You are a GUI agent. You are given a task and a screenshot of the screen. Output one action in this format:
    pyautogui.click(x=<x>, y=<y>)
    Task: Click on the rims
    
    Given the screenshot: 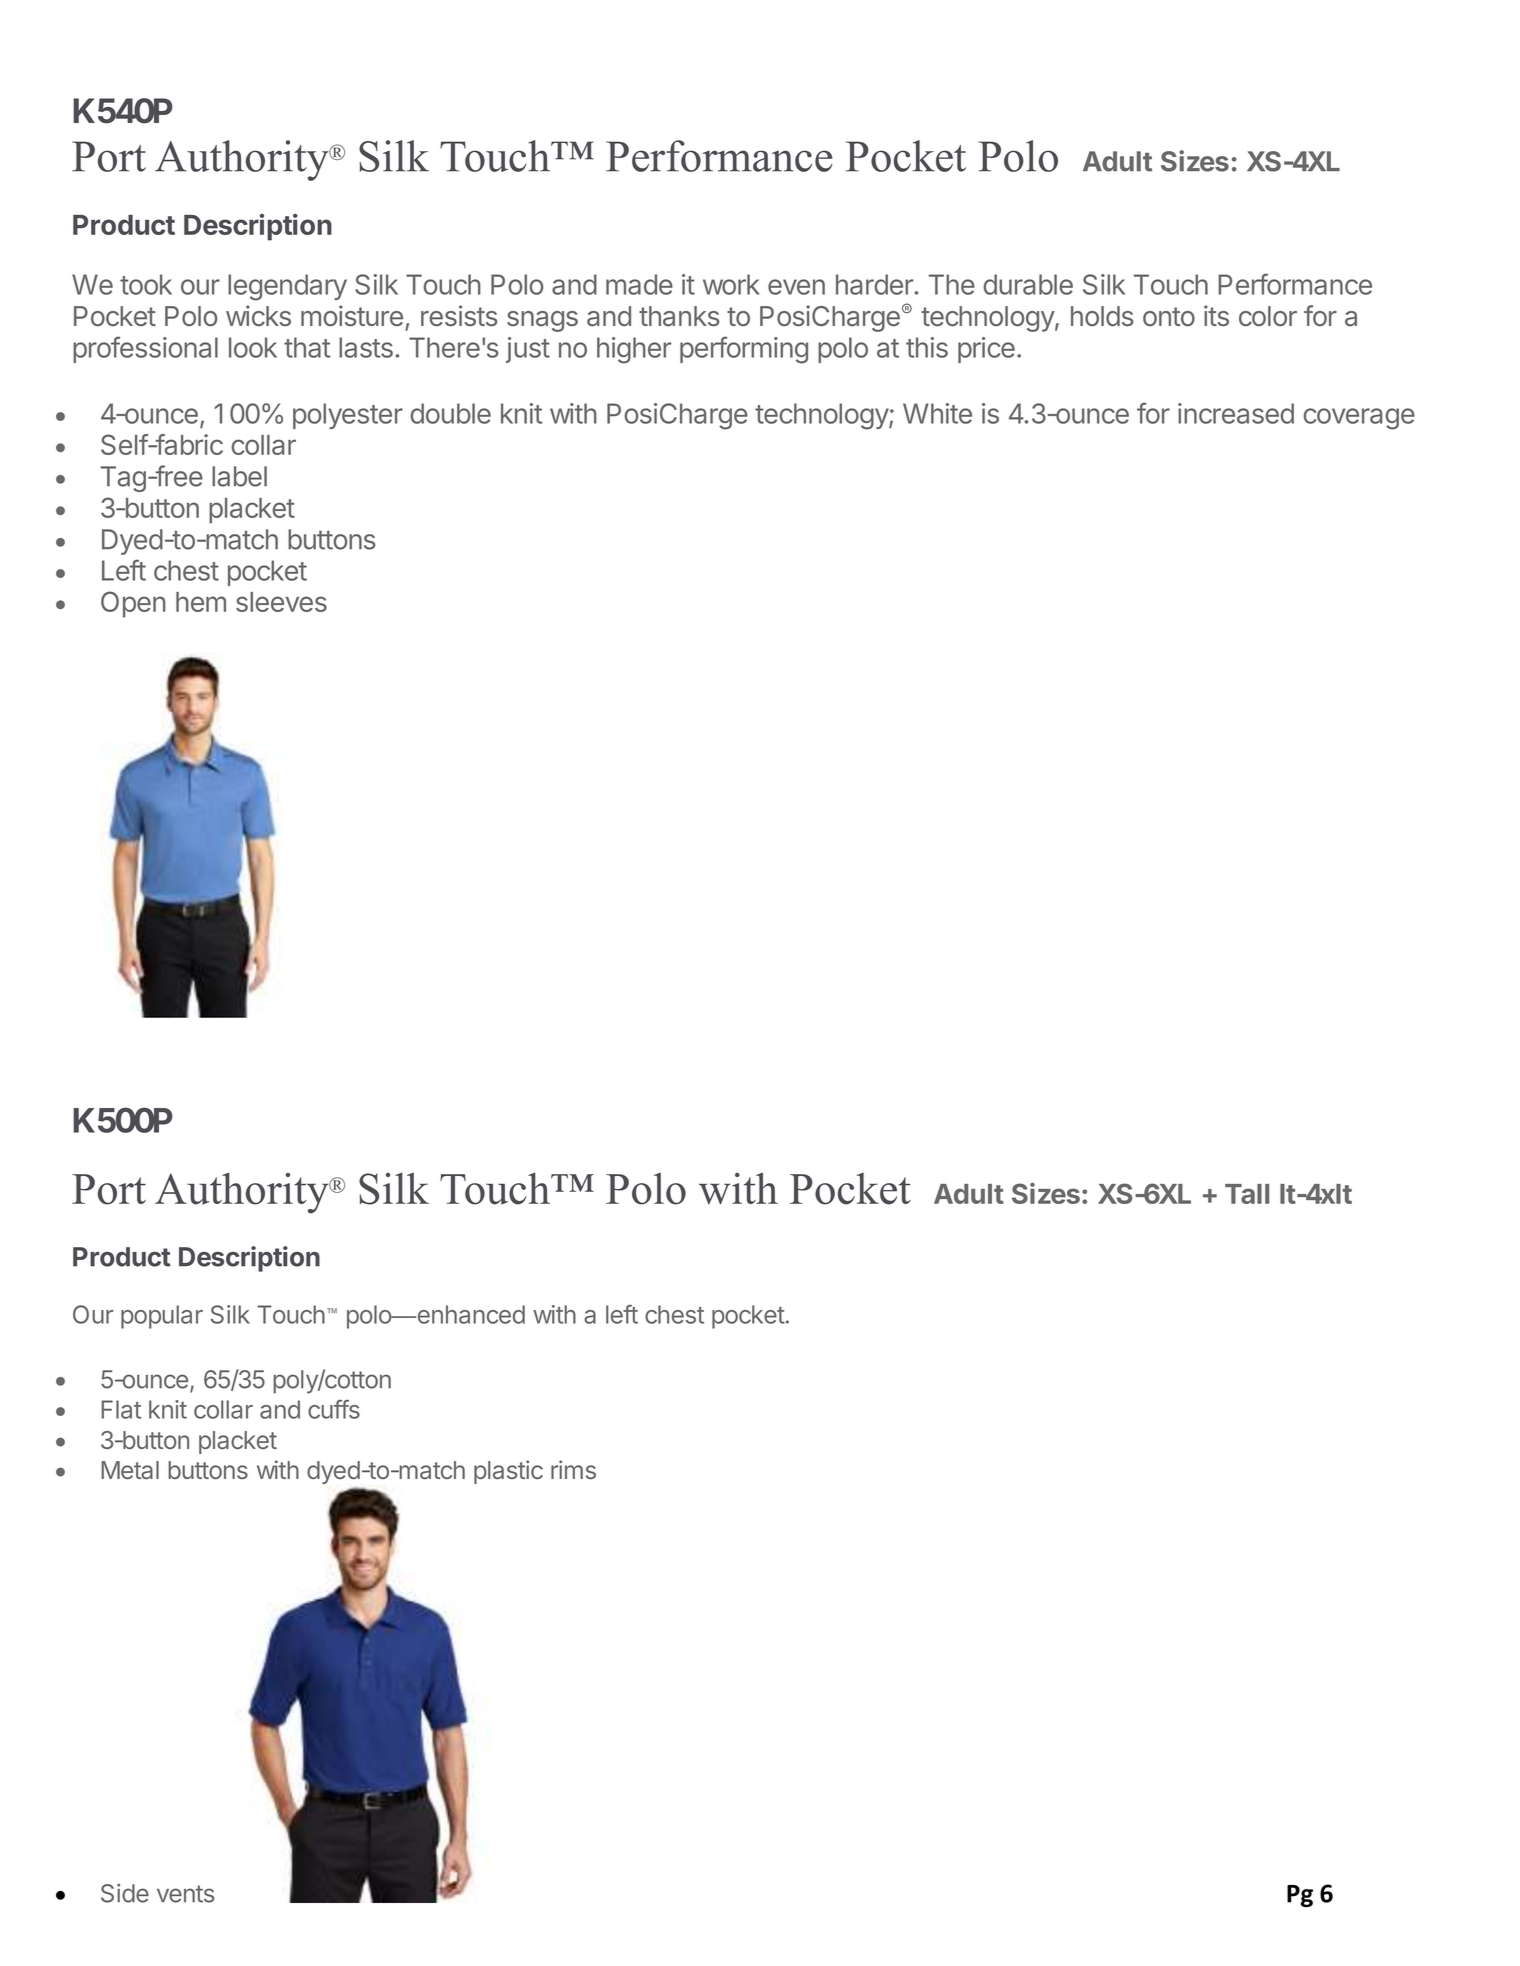 What is the action you would take?
    pyautogui.click(x=573, y=1469)
